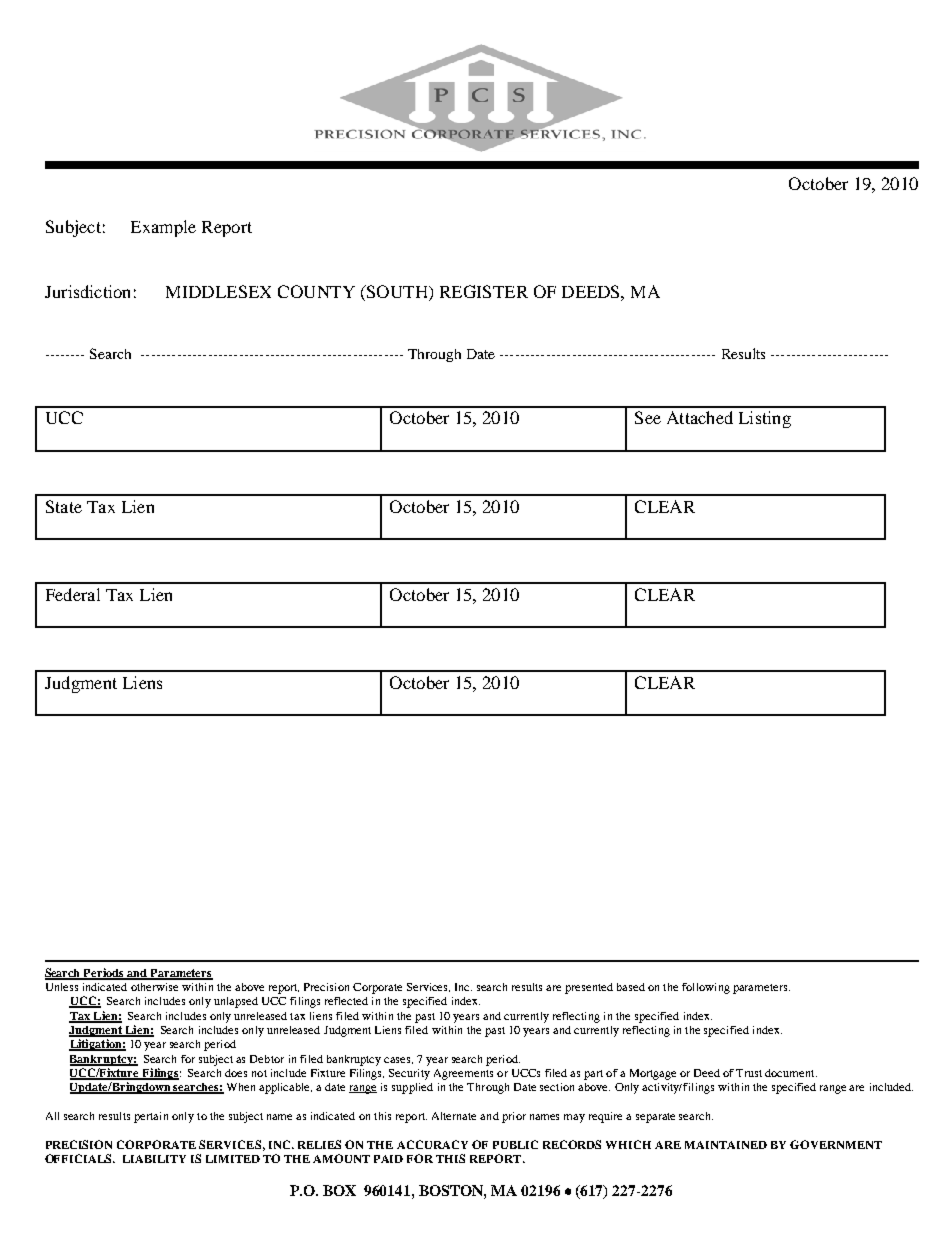  What do you see at coordinates (432, 1144) in the image?
I see `ACCURACY` at bounding box center [432, 1144].
